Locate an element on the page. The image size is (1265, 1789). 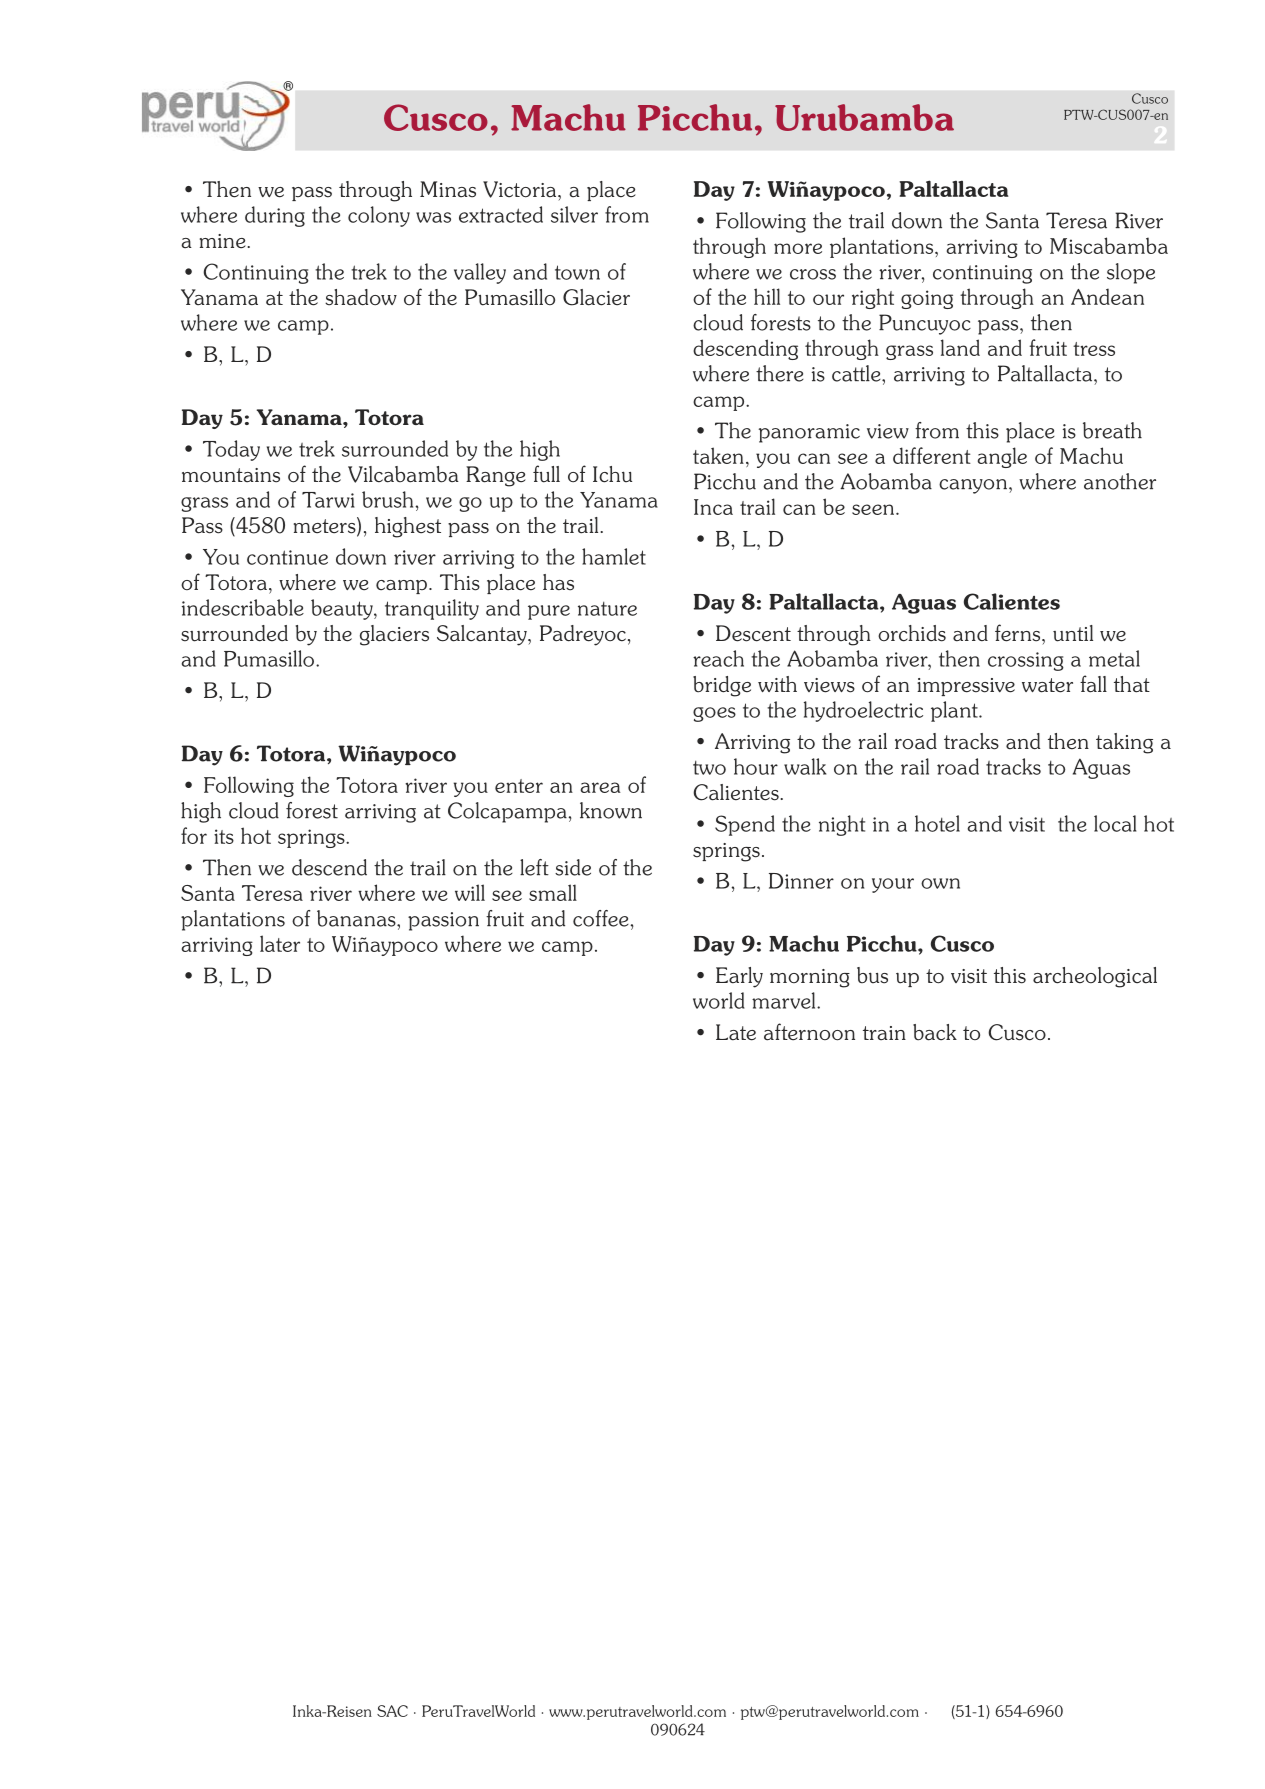
colony is located at coordinates (379, 216).
